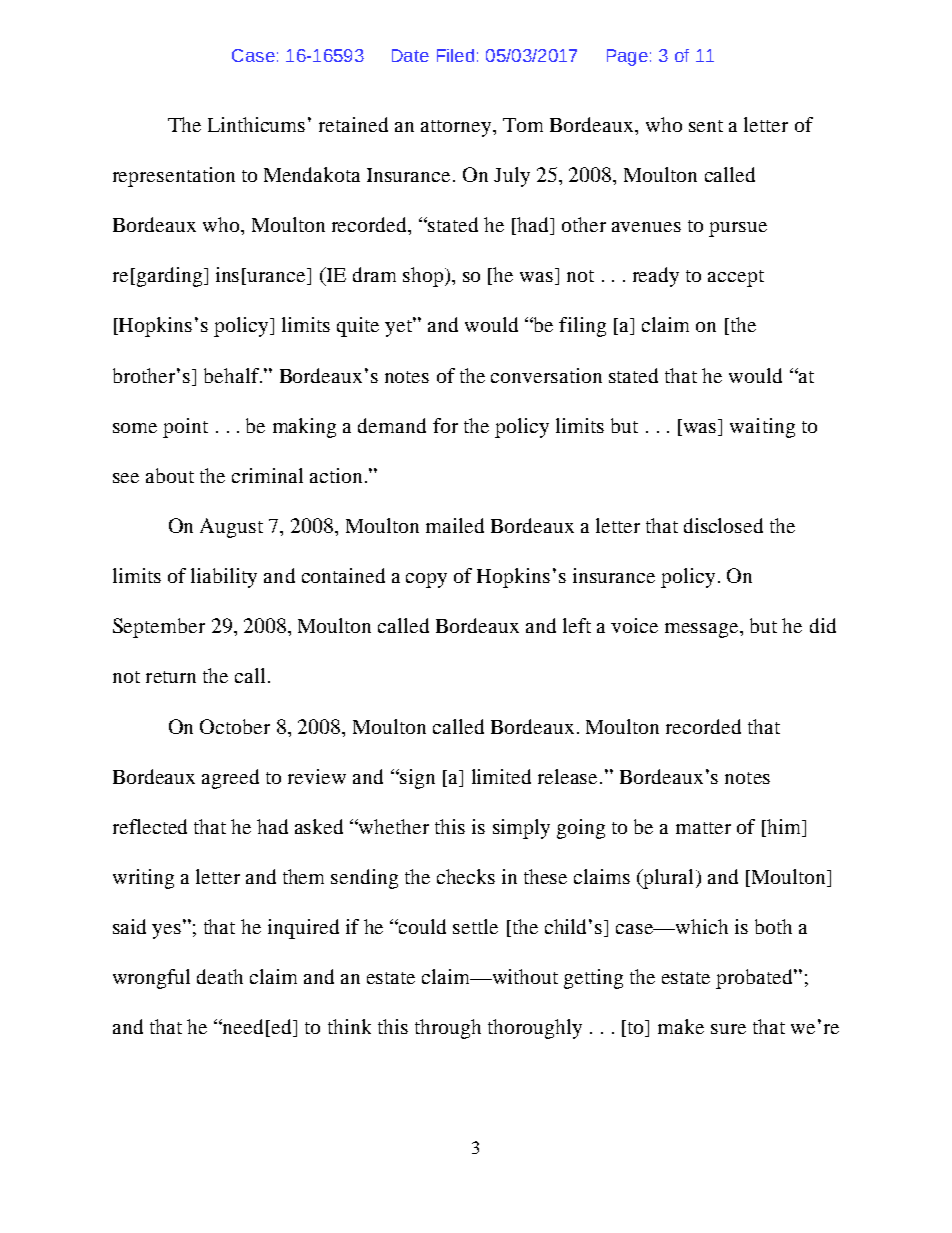  What do you see at coordinates (736, 278) in the image?
I see `accept` at bounding box center [736, 278].
